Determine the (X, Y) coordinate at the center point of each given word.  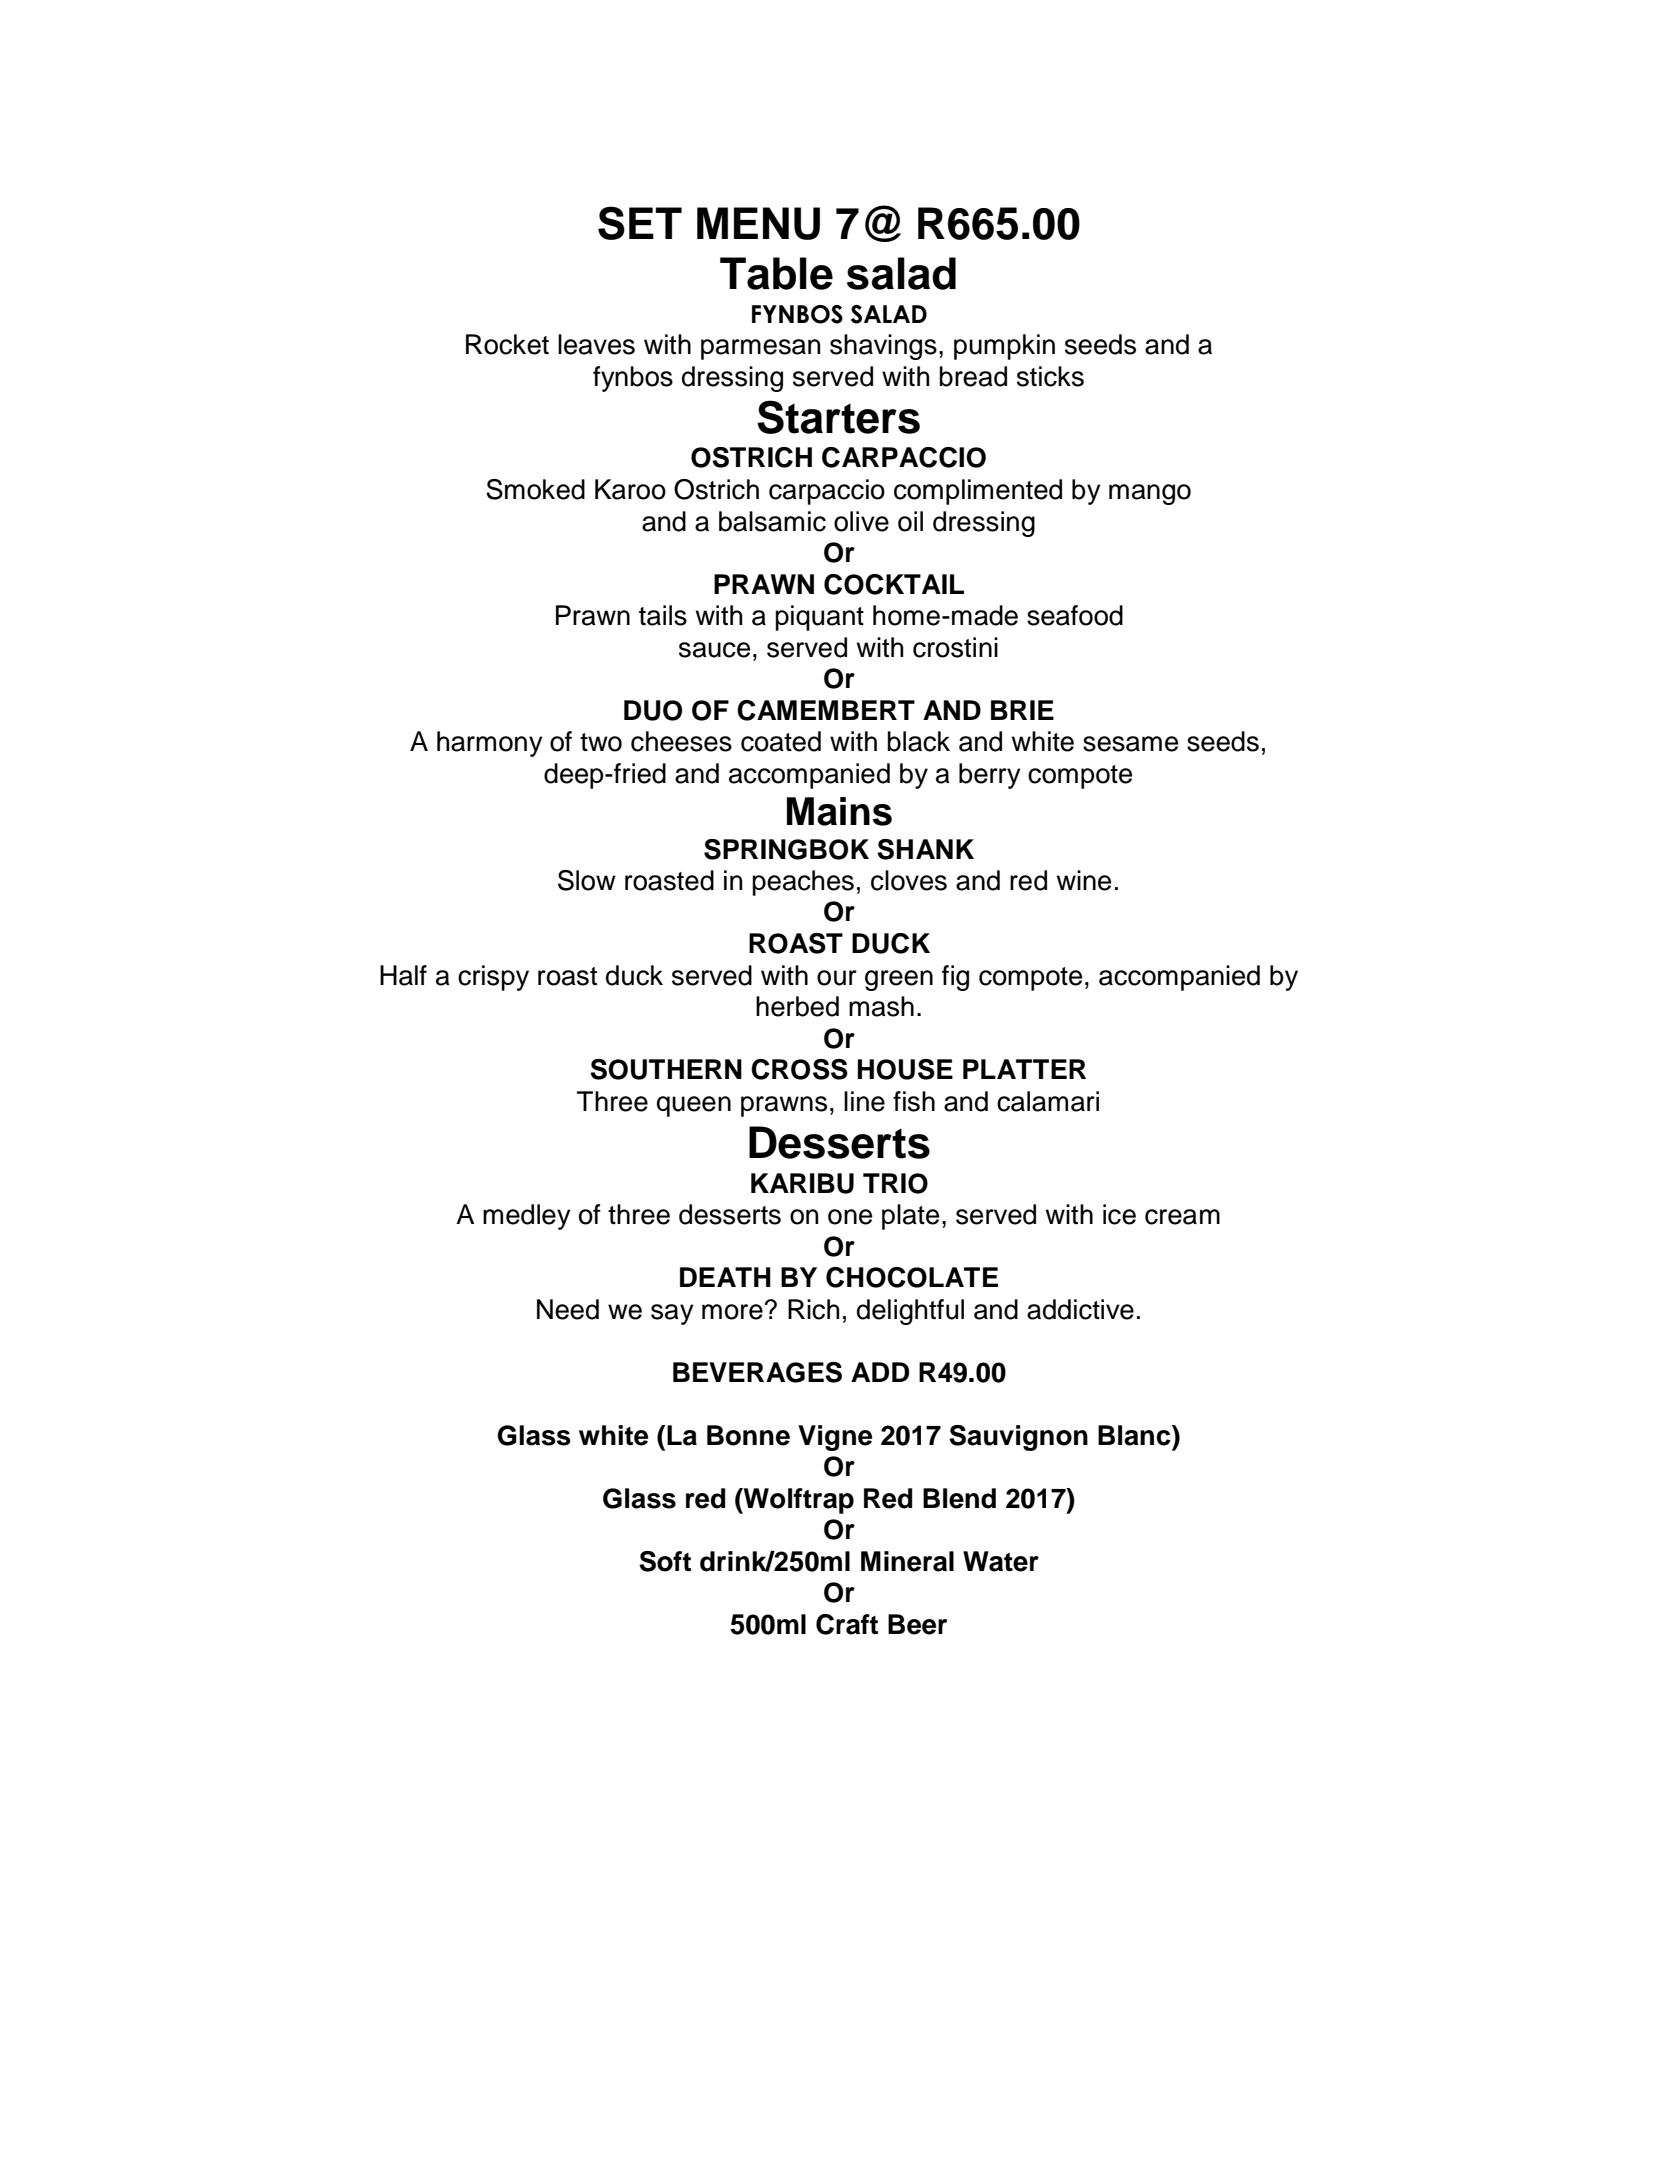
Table (776, 273)
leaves (596, 344)
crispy (493, 978)
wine (1084, 880)
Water (1001, 1561)
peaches (803, 883)
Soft (665, 1561)
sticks (1050, 376)
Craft (847, 1624)
